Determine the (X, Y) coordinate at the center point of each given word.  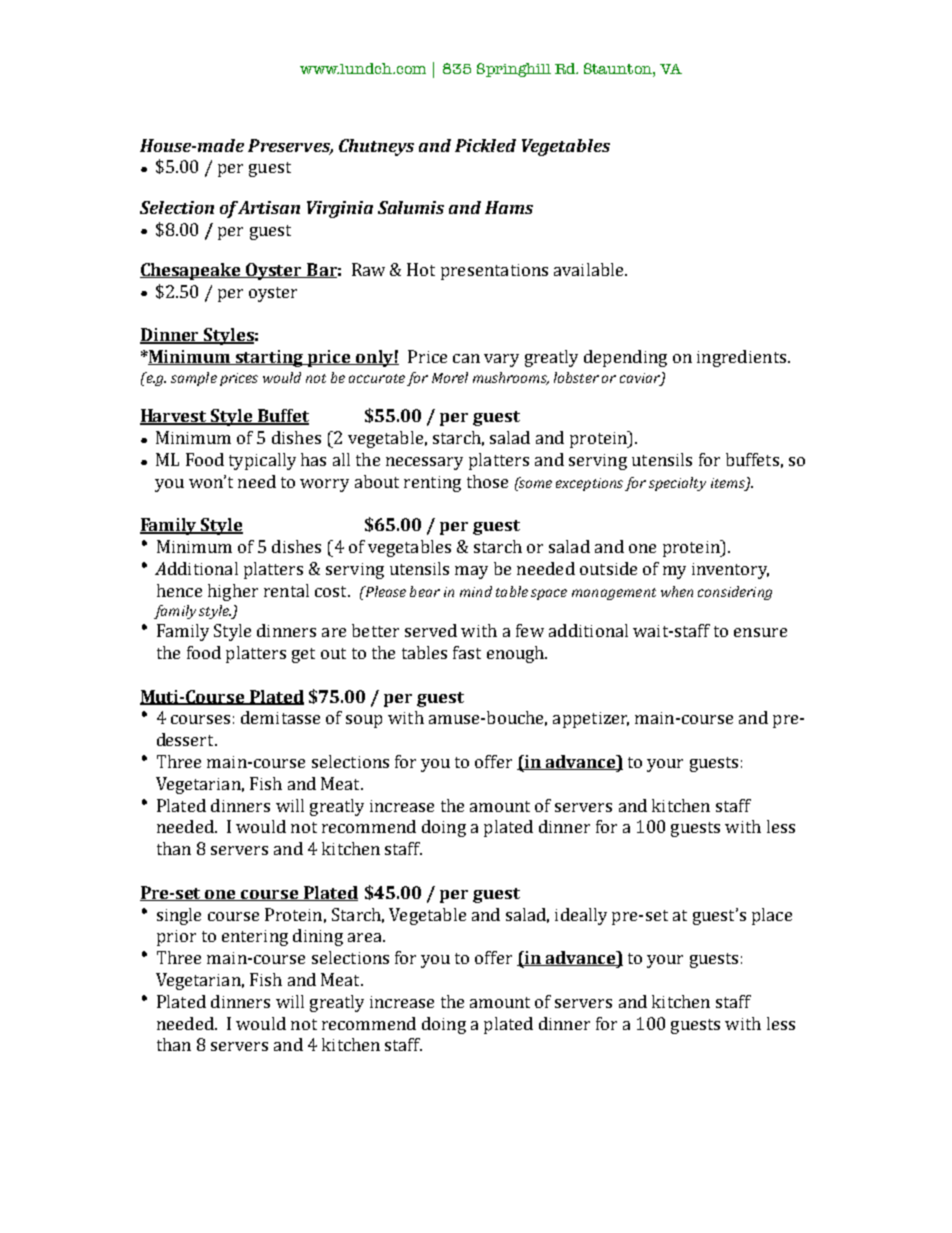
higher (233, 592)
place (772, 916)
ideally (581, 916)
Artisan (269, 207)
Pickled (485, 145)
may (471, 572)
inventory (730, 571)
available (590, 269)
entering (255, 938)
